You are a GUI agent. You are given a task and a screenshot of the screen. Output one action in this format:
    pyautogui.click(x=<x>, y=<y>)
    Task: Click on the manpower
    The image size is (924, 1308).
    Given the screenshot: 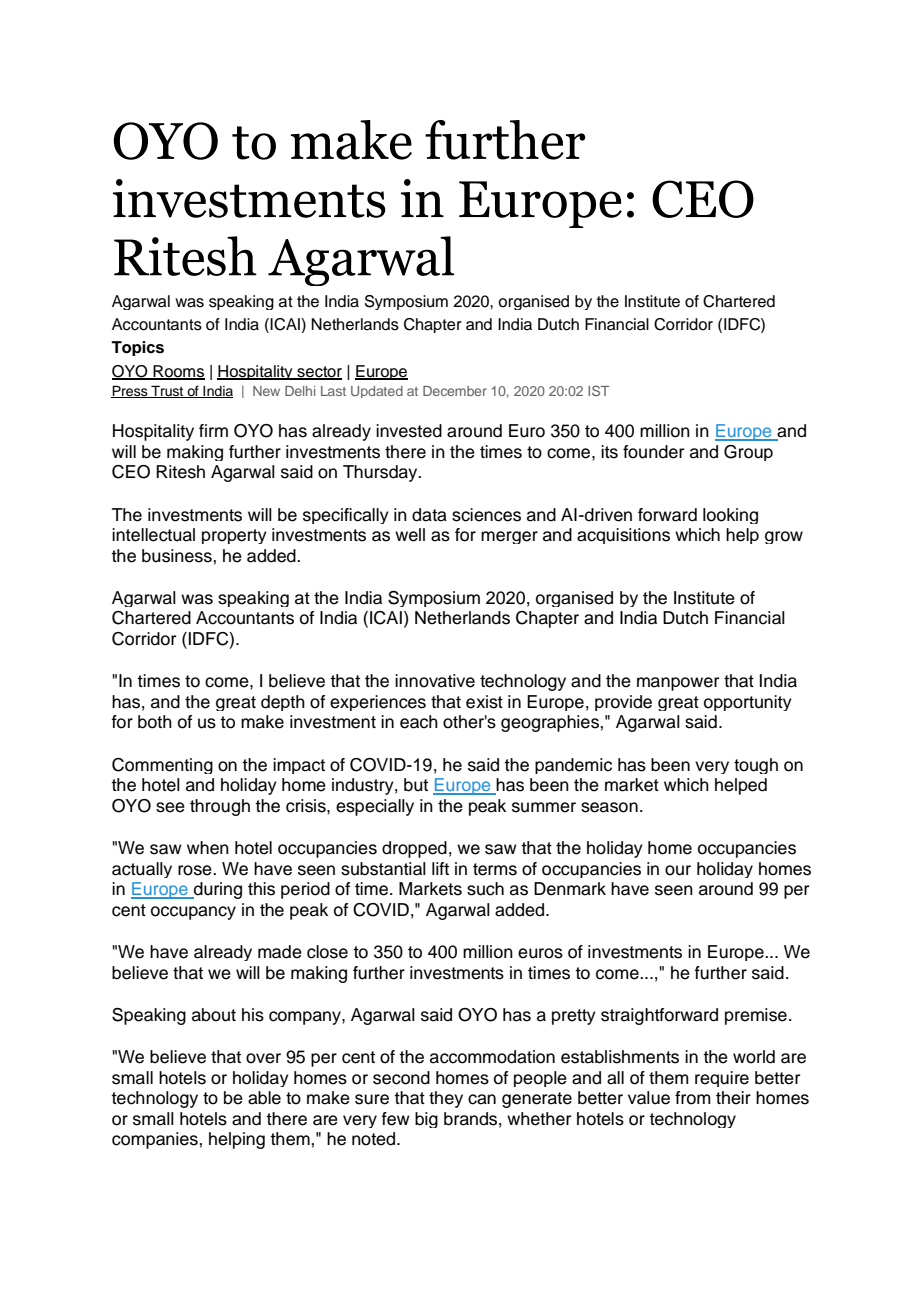 What is the action you would take?
    pyautogui.click(x=678, y=684)
